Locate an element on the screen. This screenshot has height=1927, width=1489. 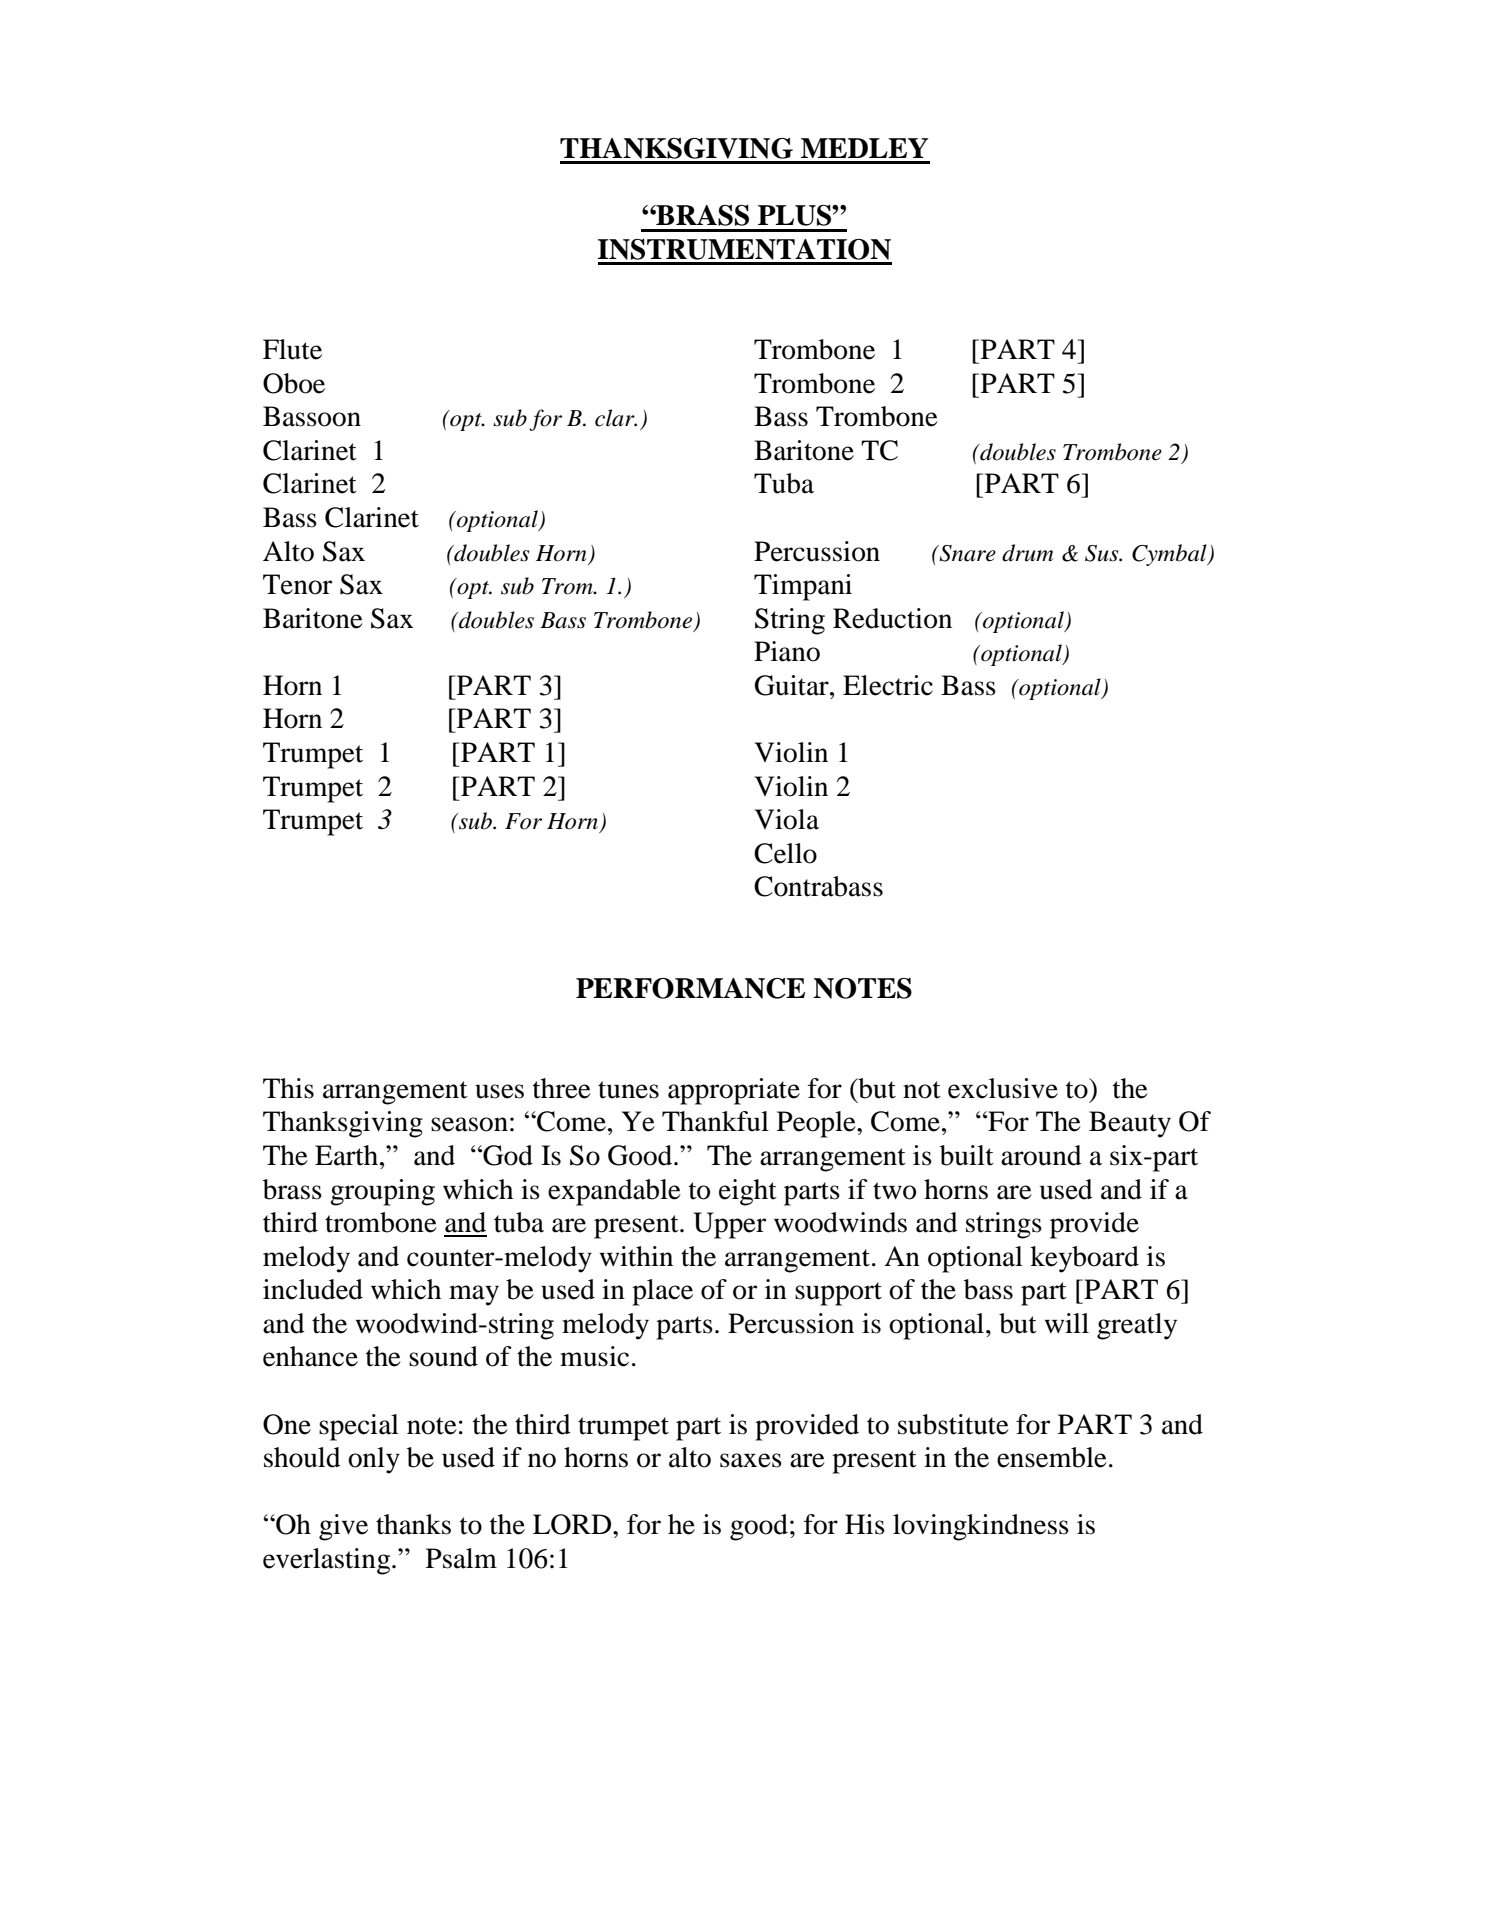
saxes is located at coordinates (751, 1460).
